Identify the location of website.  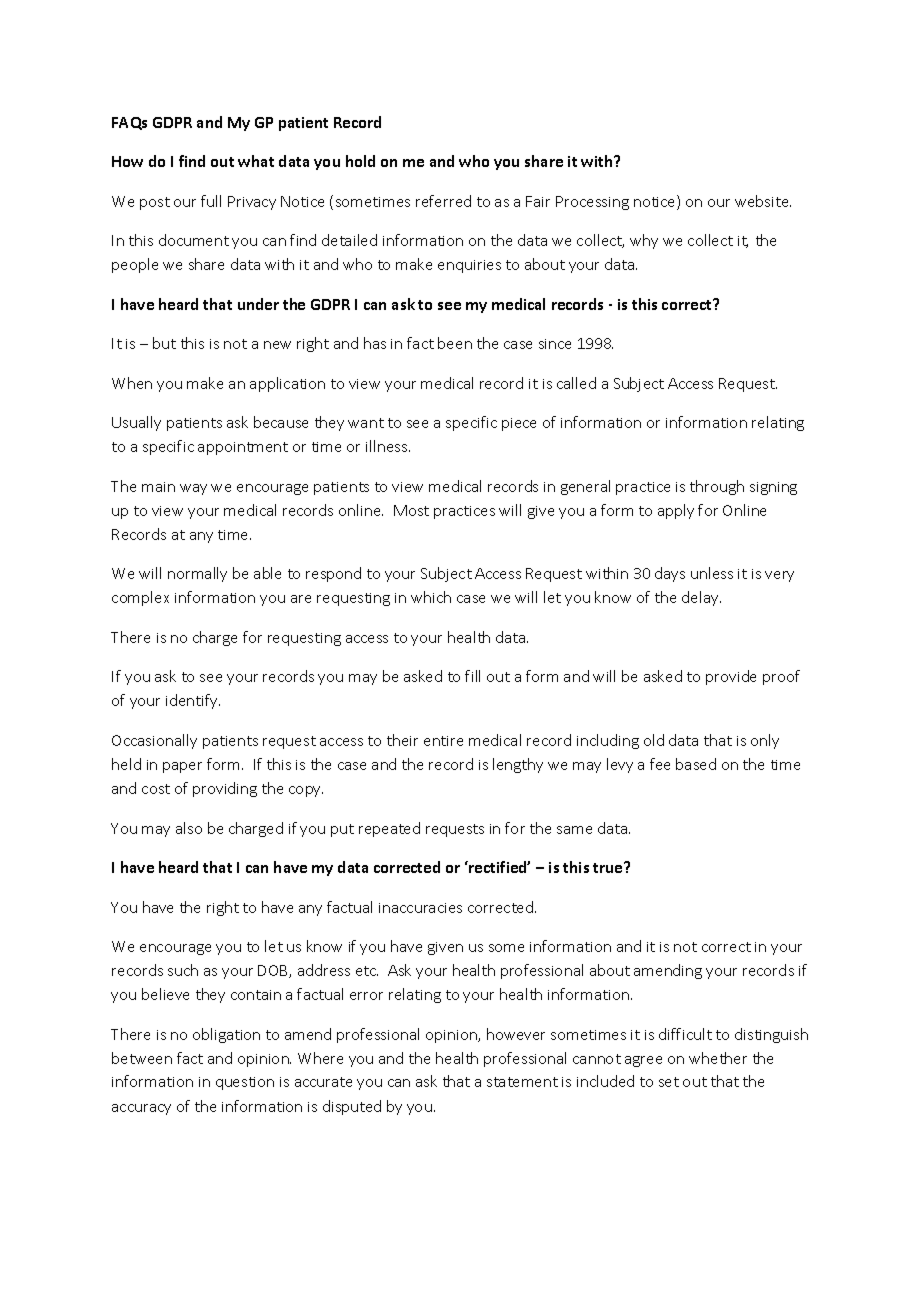
(763, 201).
